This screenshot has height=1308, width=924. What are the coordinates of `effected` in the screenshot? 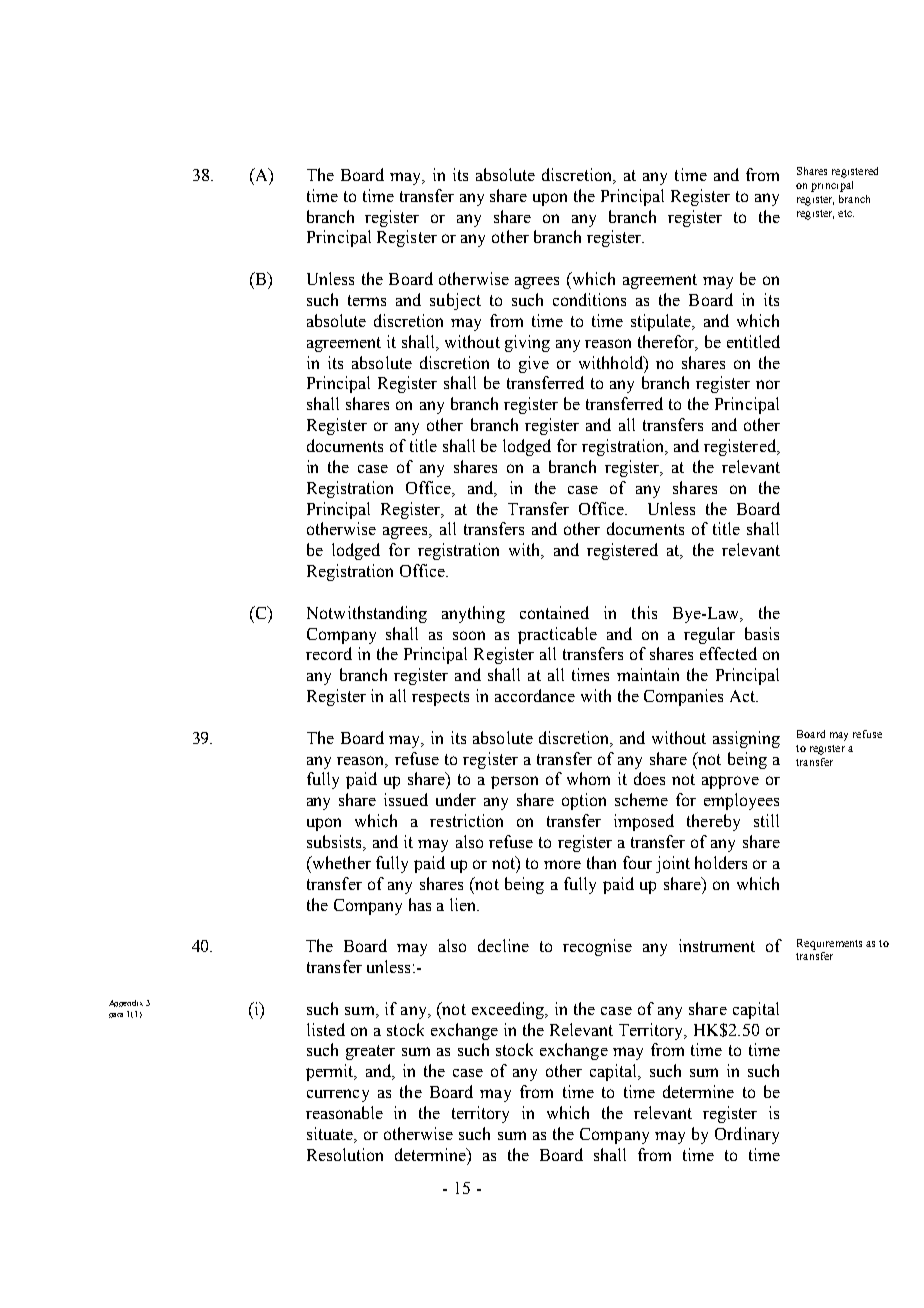 It's located at (728, 653).
